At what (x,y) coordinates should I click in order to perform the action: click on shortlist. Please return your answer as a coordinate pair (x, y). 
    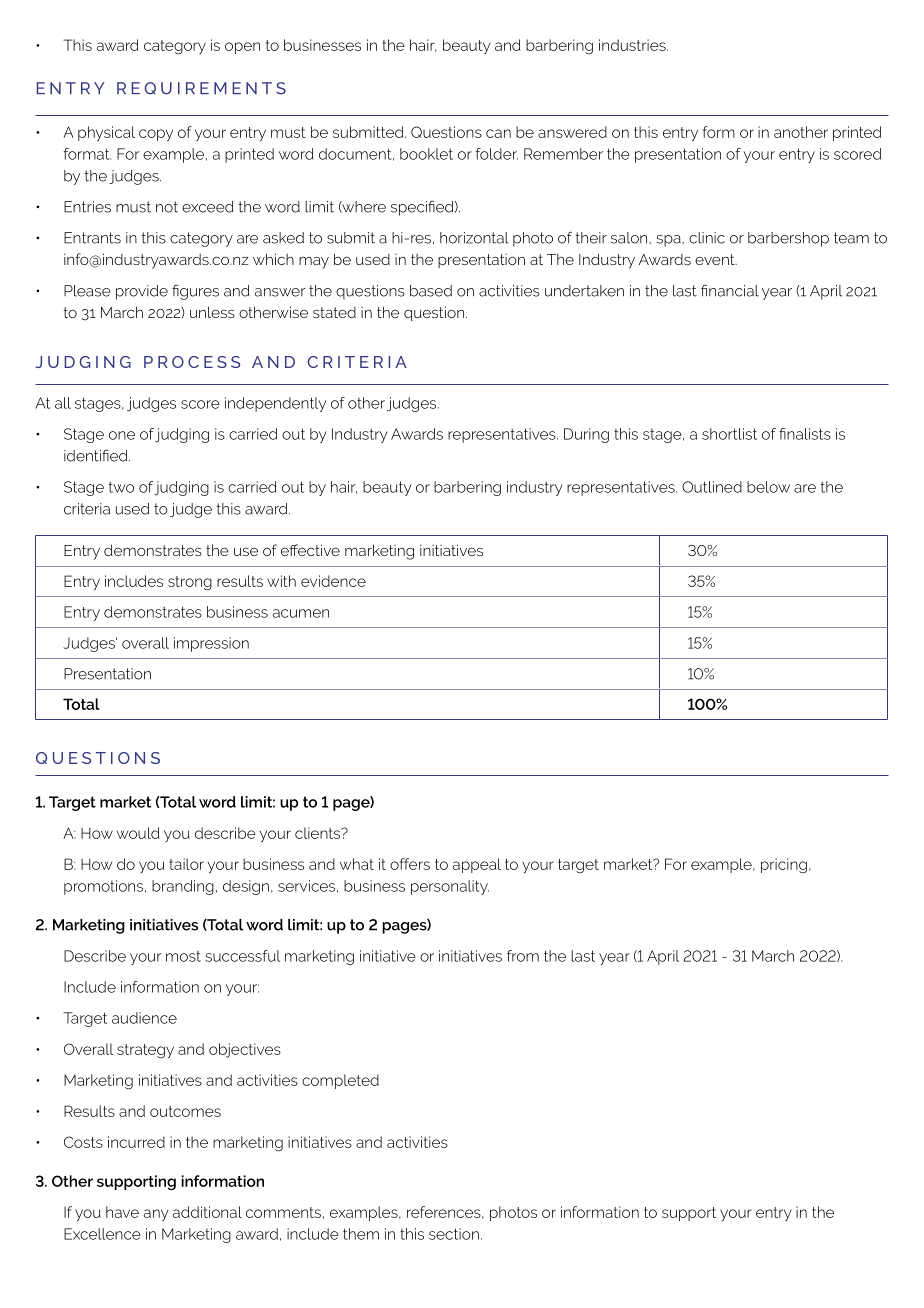
    Looking at the image, I should click on (729, 434).
